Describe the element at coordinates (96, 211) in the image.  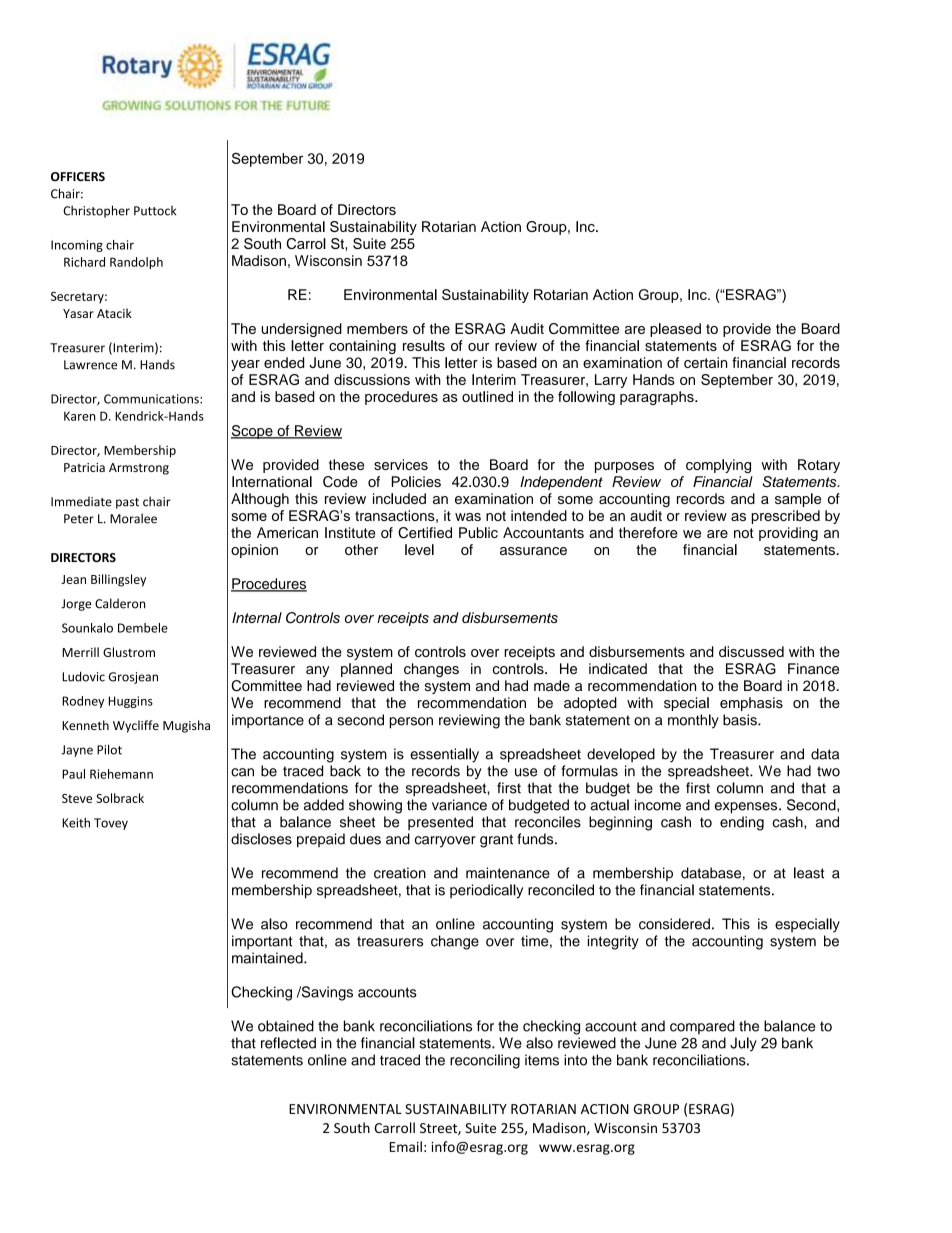
I see `Christopher` at that location.
